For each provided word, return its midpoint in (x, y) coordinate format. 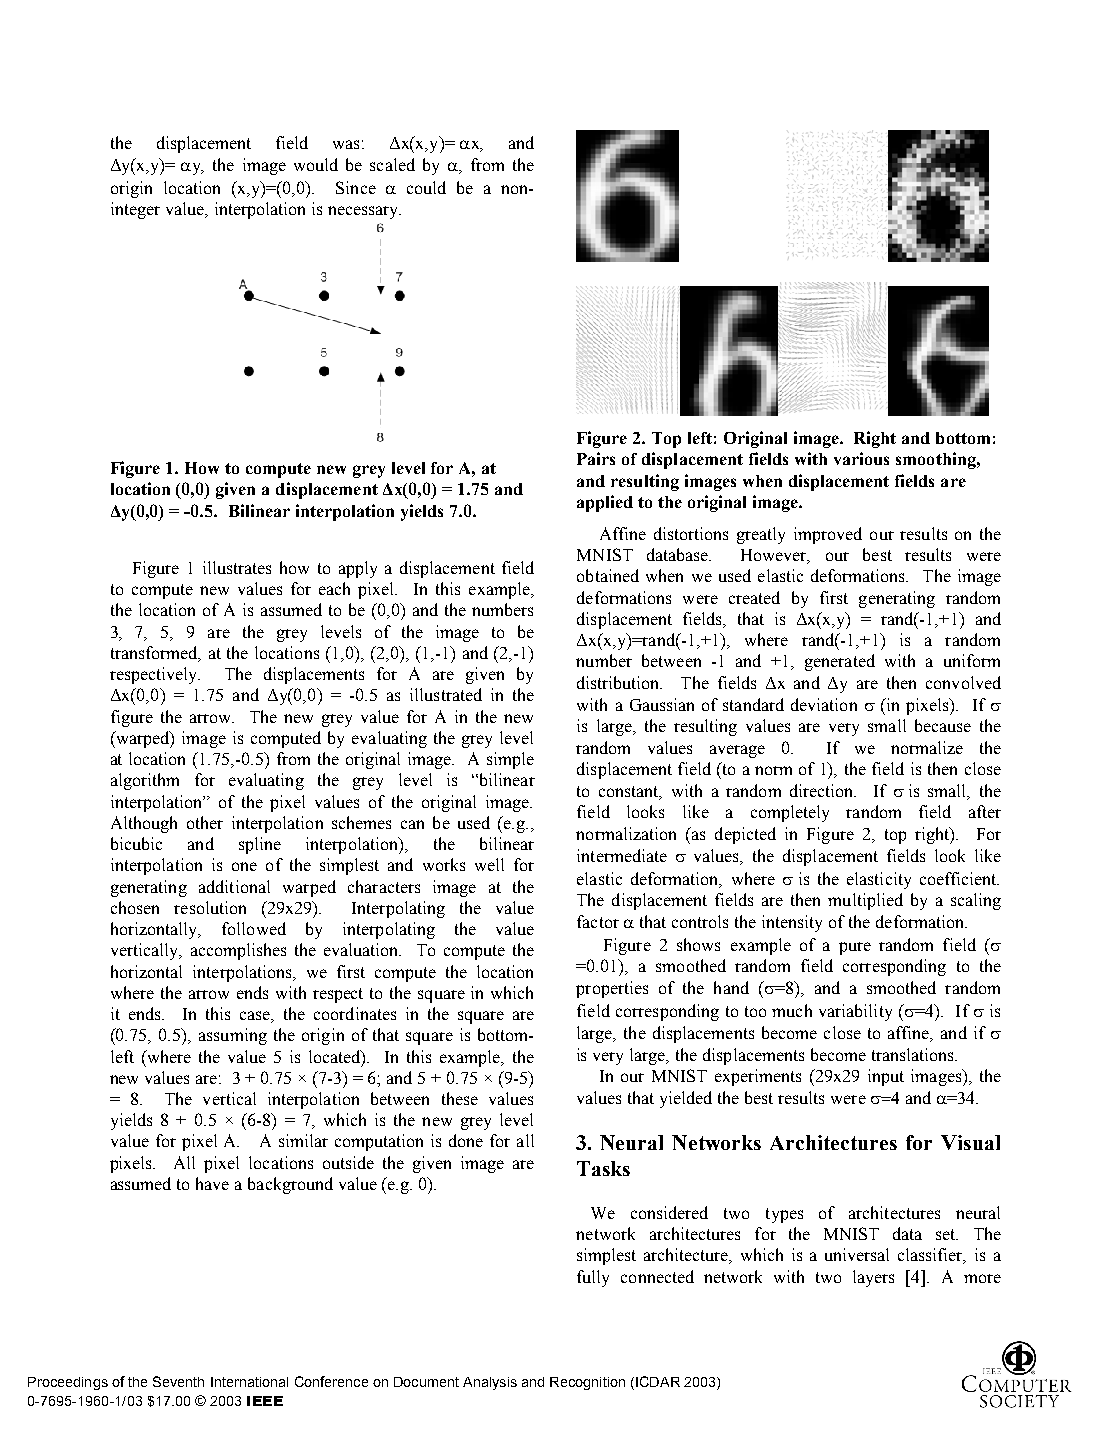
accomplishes (238, 951)
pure (855, 948)
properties (612, 989)
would (316, 164)
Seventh (178, 1381)
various (861, 458)
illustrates (237, 567)
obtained (608, 575)
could (426, 187)
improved (828, 535)
